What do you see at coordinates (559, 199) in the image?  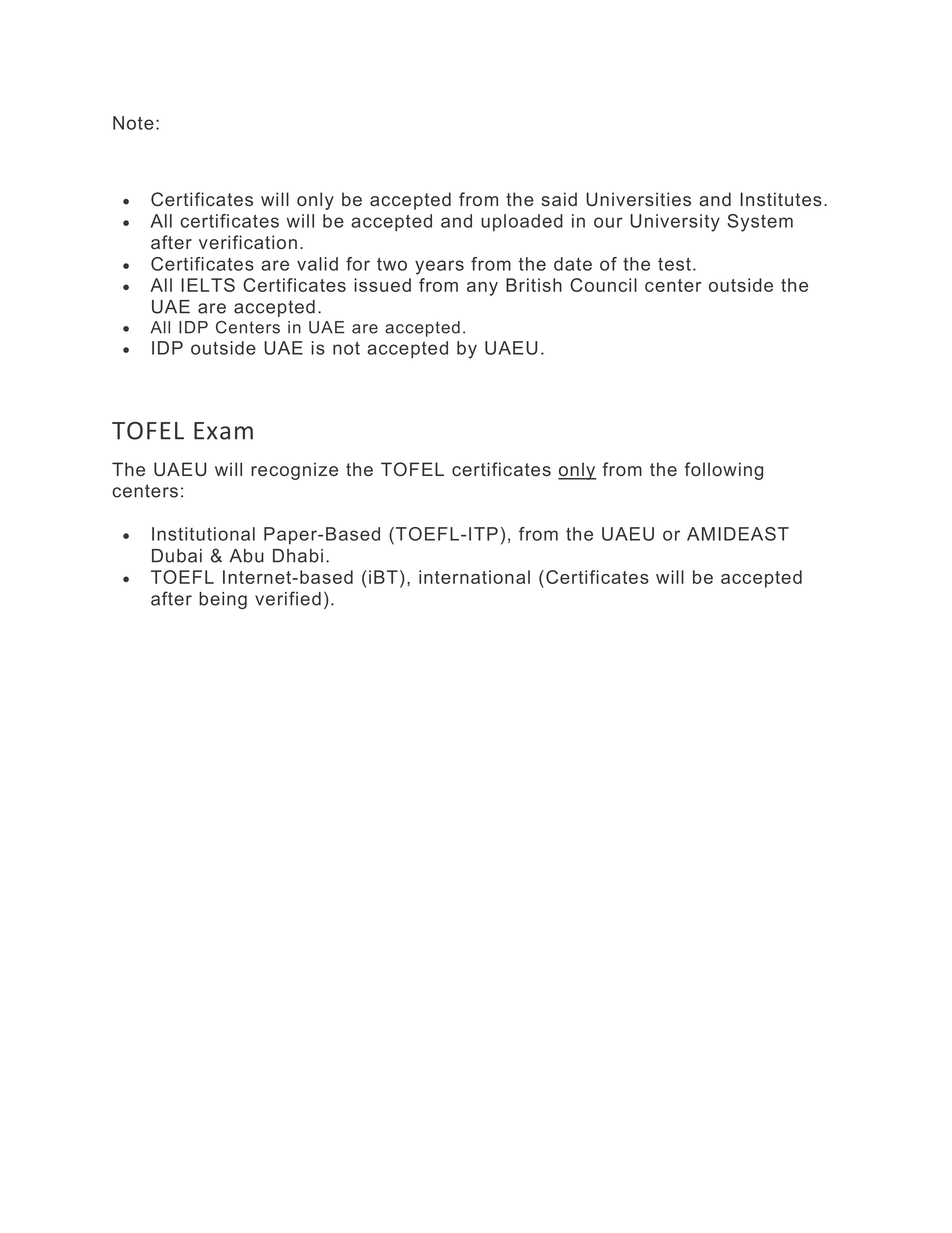 I see `said` at bounding box center [559, 199].
